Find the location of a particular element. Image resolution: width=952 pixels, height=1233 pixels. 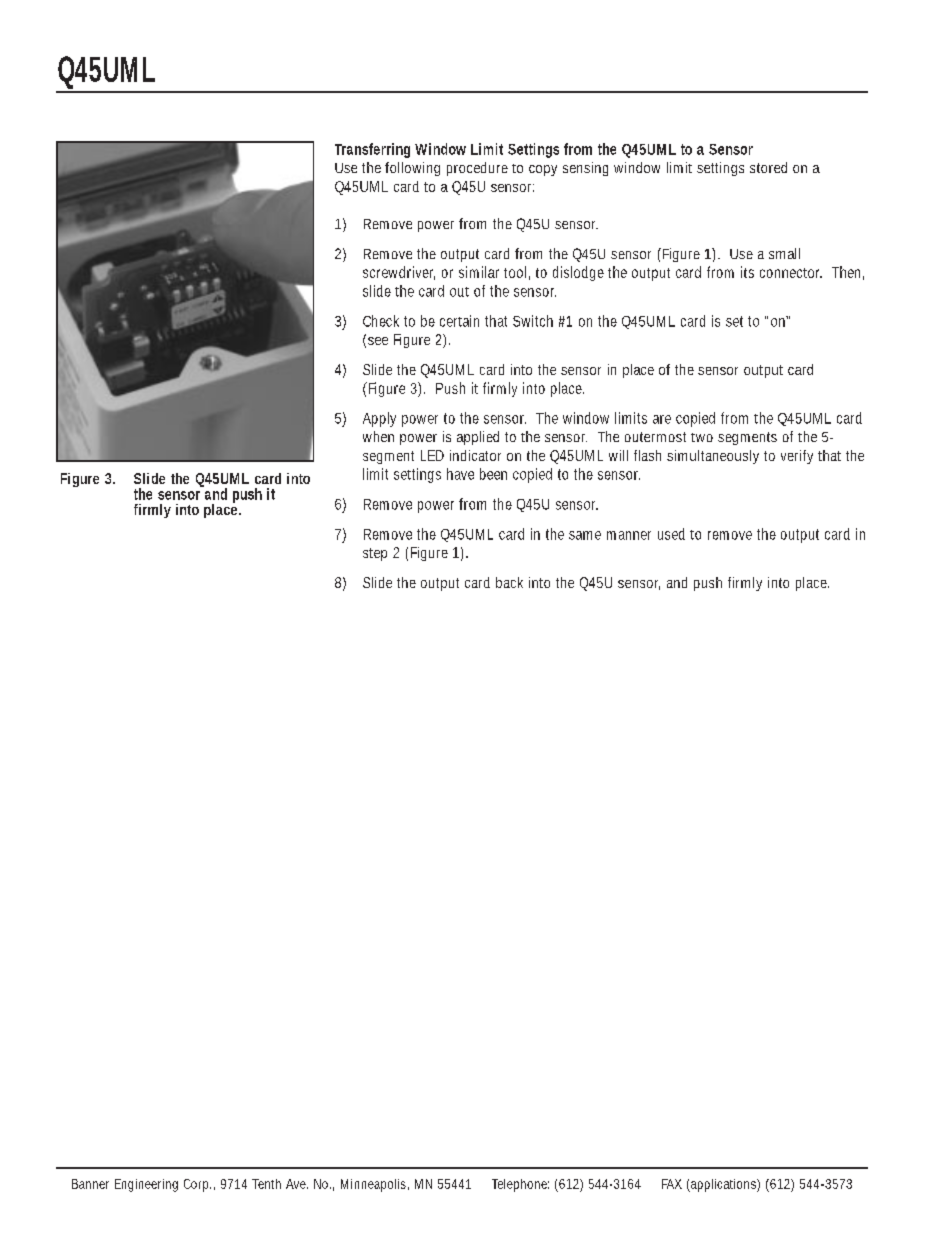

Transferring is located at coordinates (372, 150).
